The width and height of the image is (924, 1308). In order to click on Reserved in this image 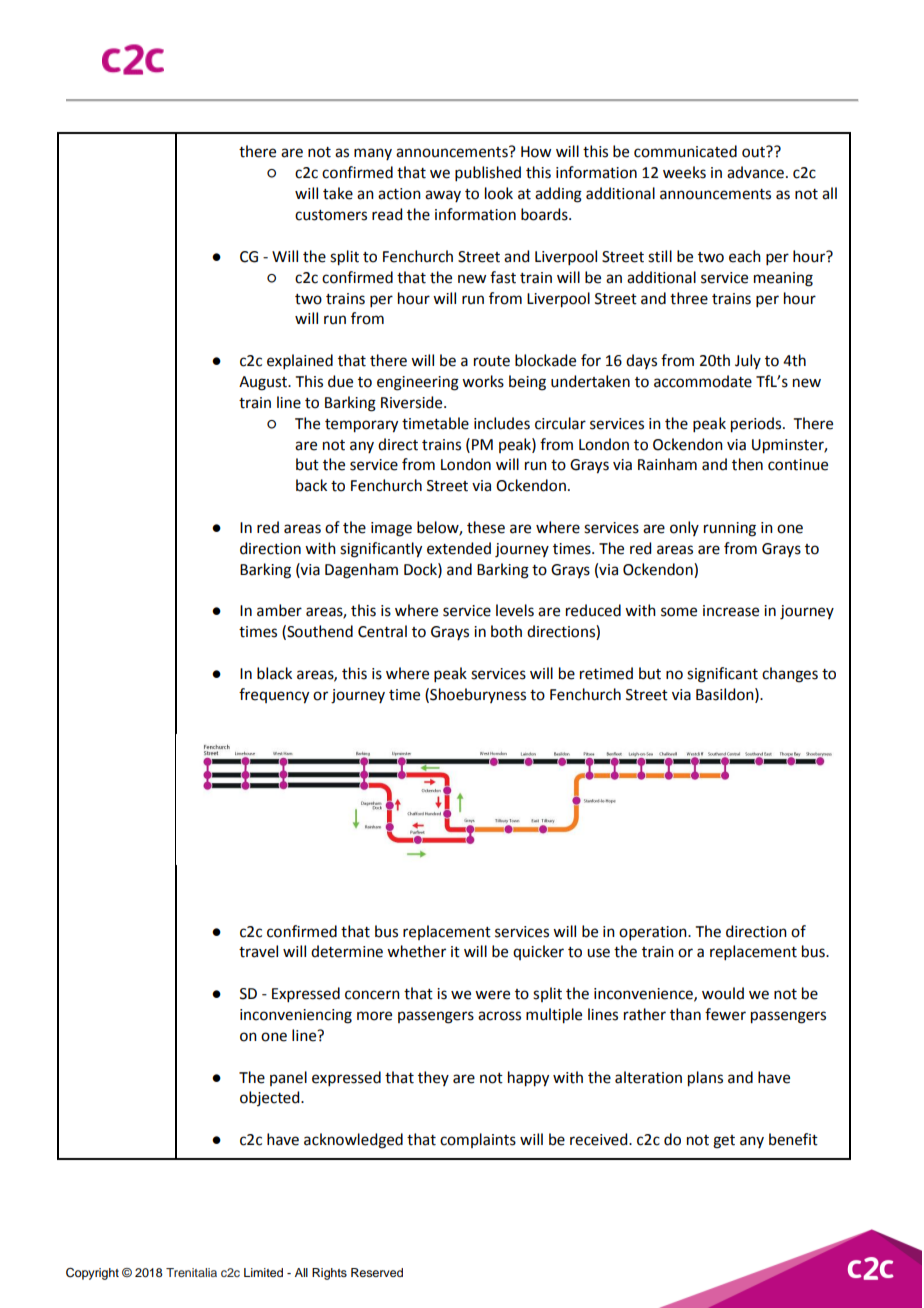, I will do `click(377, 1272)`.
